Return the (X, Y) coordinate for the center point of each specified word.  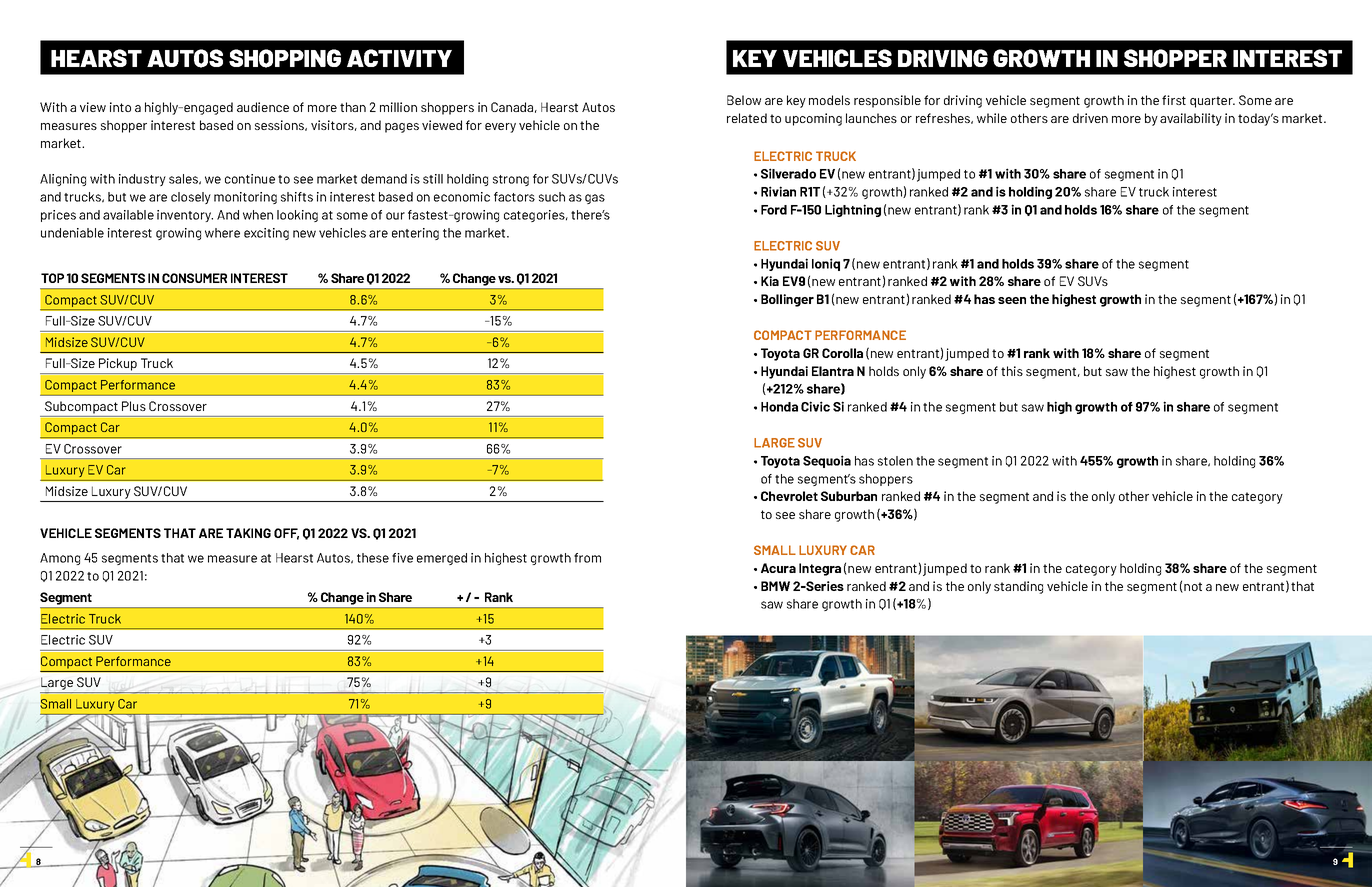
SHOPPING (285, 58)
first (1174, 100)
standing (1018, 587)
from (587, 558)
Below (744, 100)
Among (60, 559)
